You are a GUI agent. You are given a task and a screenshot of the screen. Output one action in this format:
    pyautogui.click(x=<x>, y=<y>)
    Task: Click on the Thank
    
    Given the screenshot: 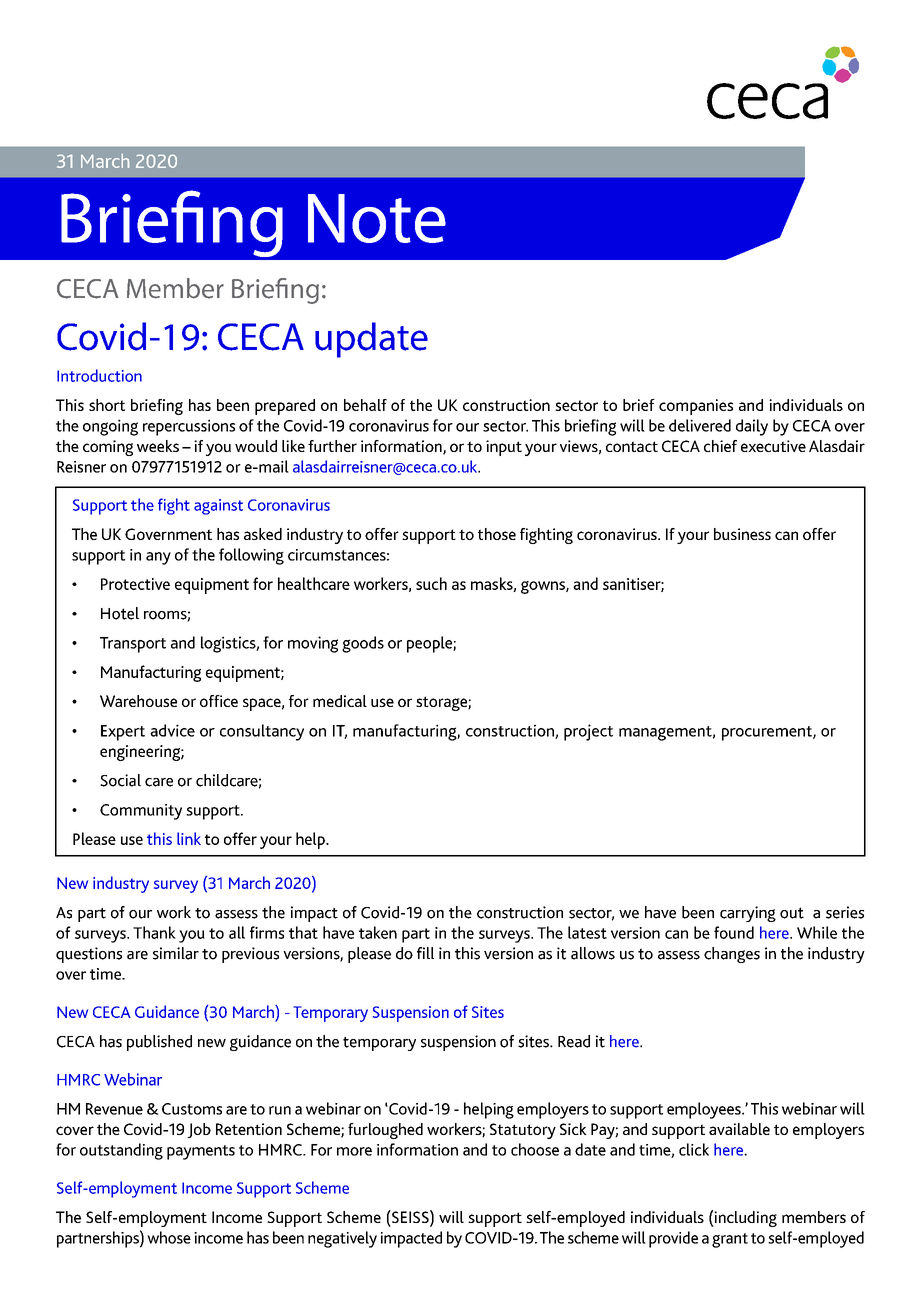 What is the action you would take?
    pyautogui.click(x=154, y=932)
